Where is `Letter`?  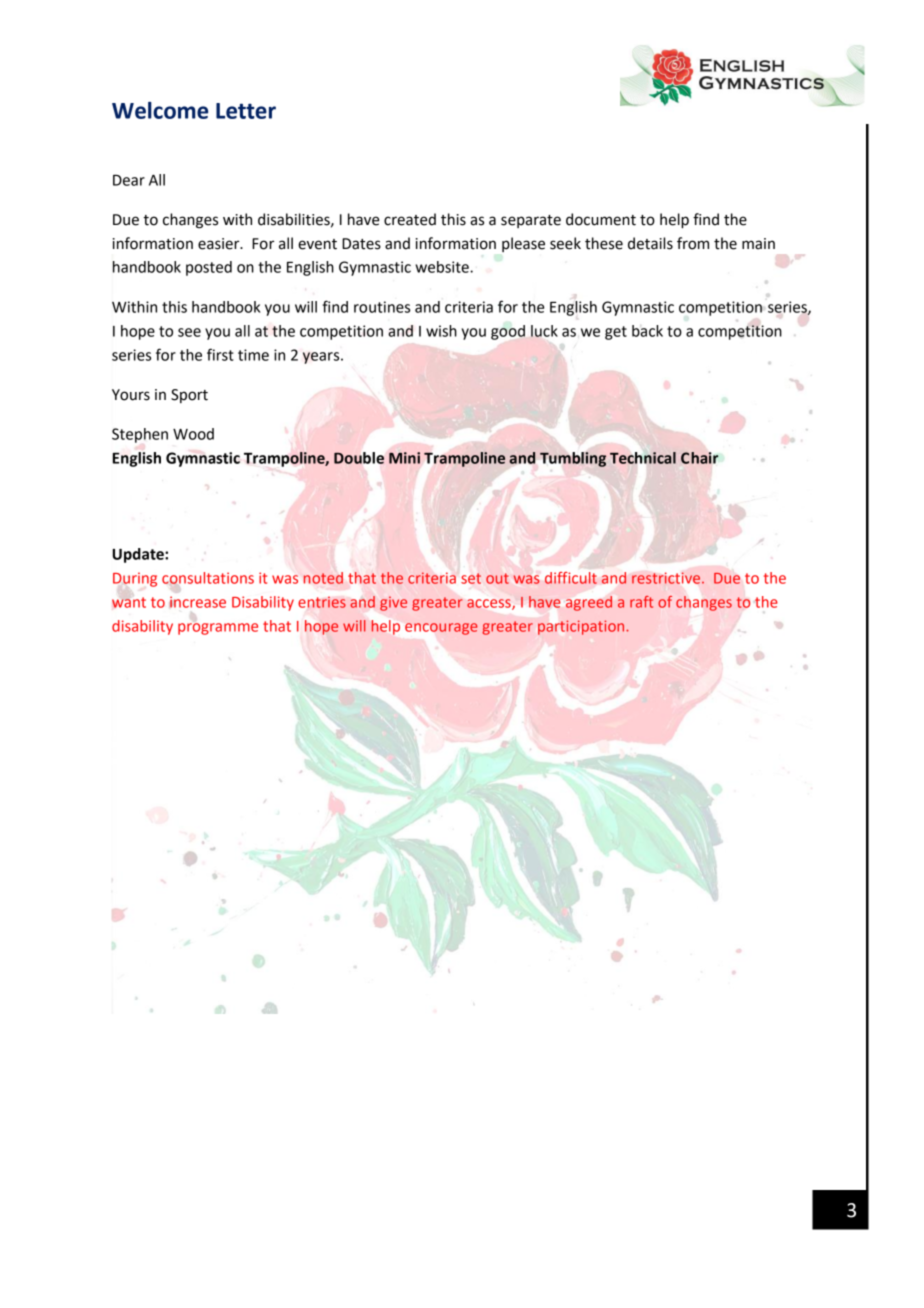 Letter is located at coordinates (246, 111).
